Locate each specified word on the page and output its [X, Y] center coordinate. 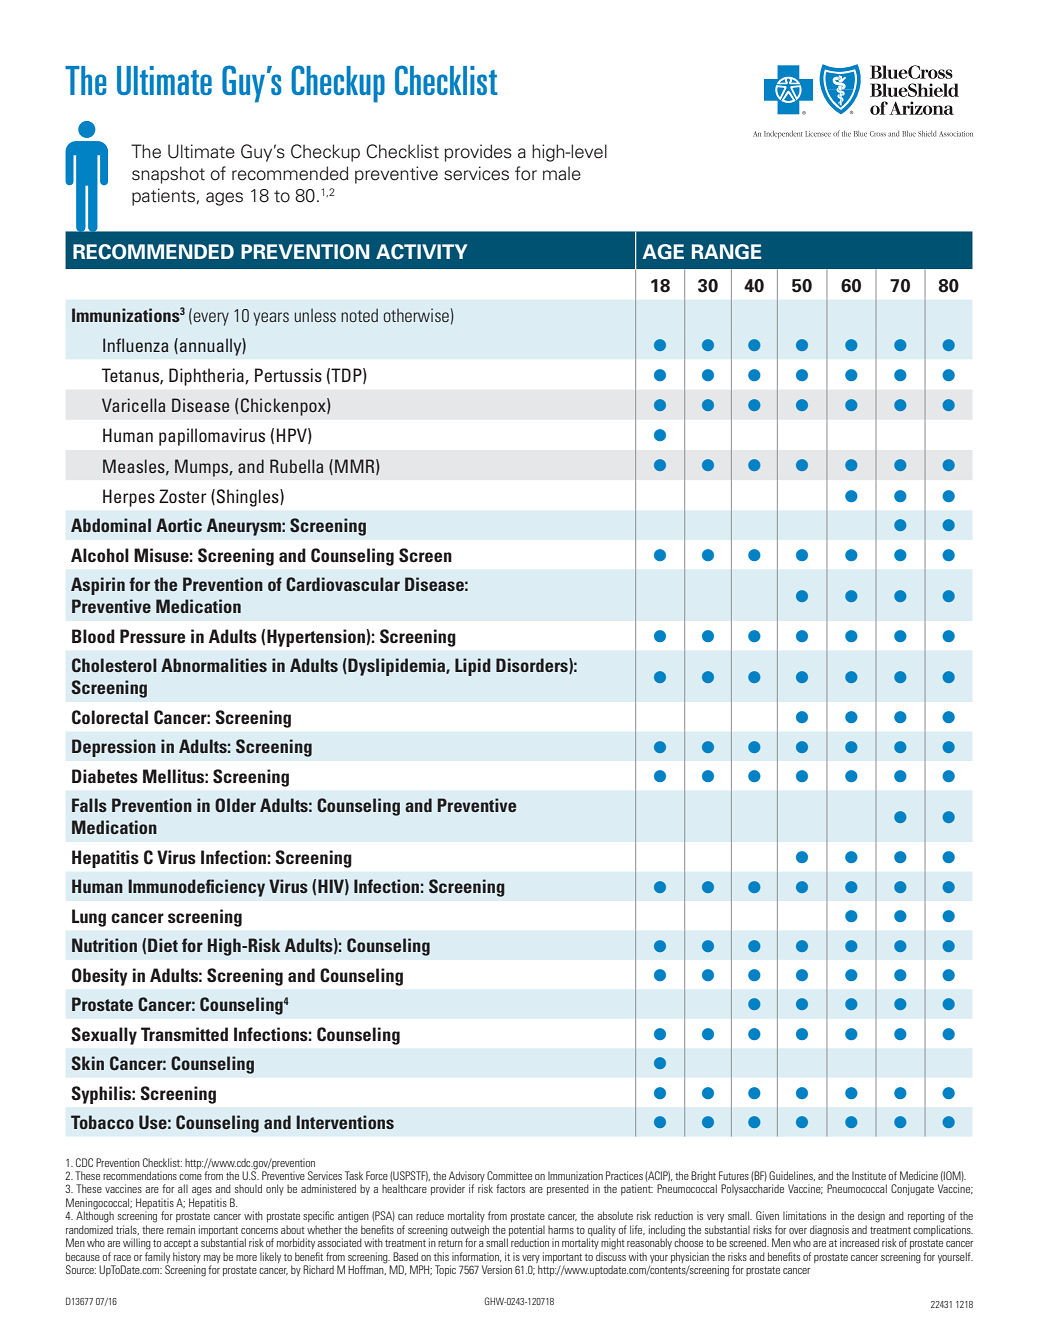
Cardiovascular [343, 584]
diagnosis [829, 1232]
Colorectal [110, 717]
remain [181, 1229]
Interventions [345, 1122]
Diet [163, 945]
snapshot [168, 175]
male [562, 173]
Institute [869, 1175]
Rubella [296, 466]
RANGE [726, 252]
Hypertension [317, 638]
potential [526, 1232]
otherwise [416, 315]
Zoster [183, 496]
